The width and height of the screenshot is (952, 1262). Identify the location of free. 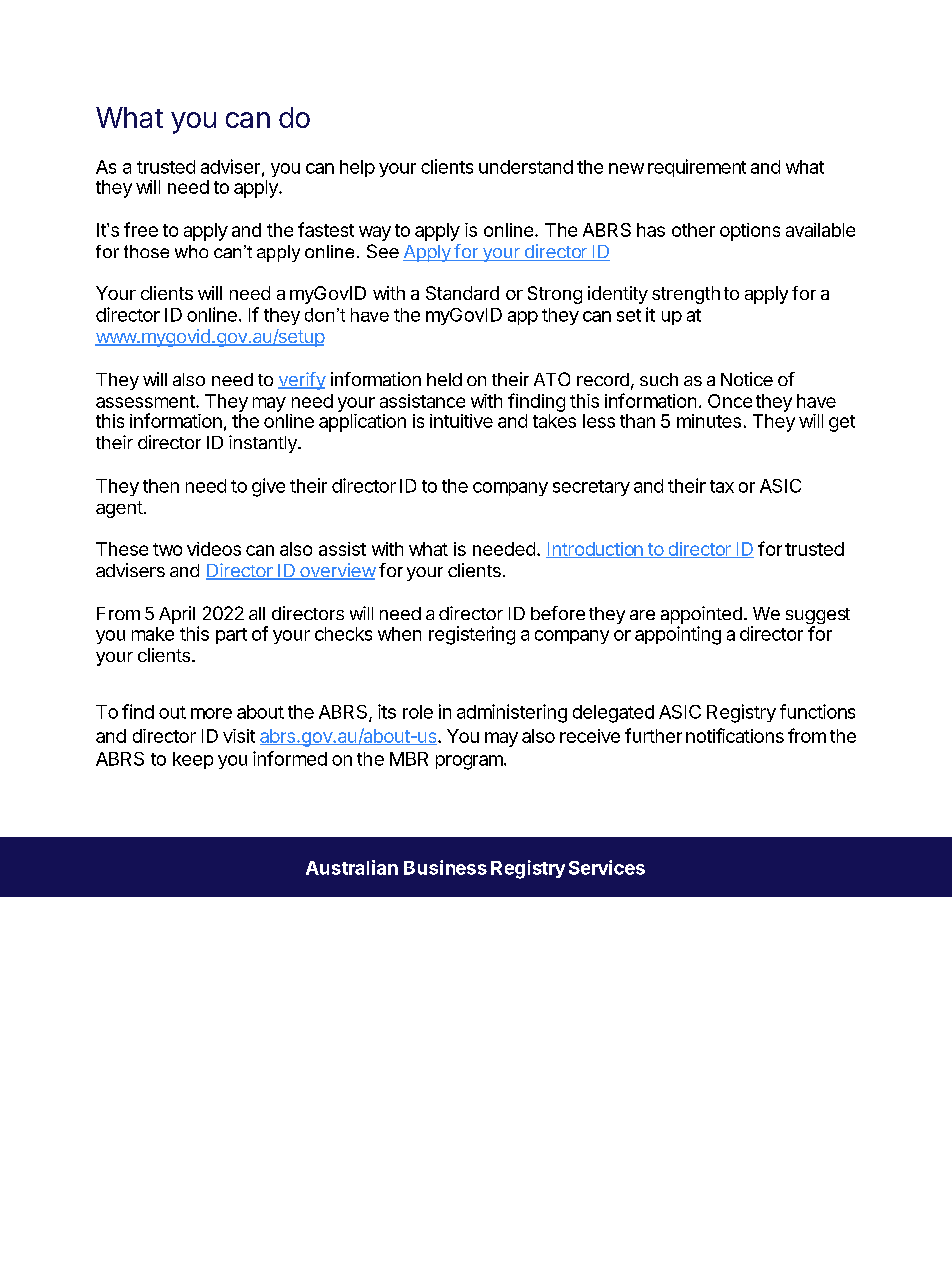
(141, 229).
